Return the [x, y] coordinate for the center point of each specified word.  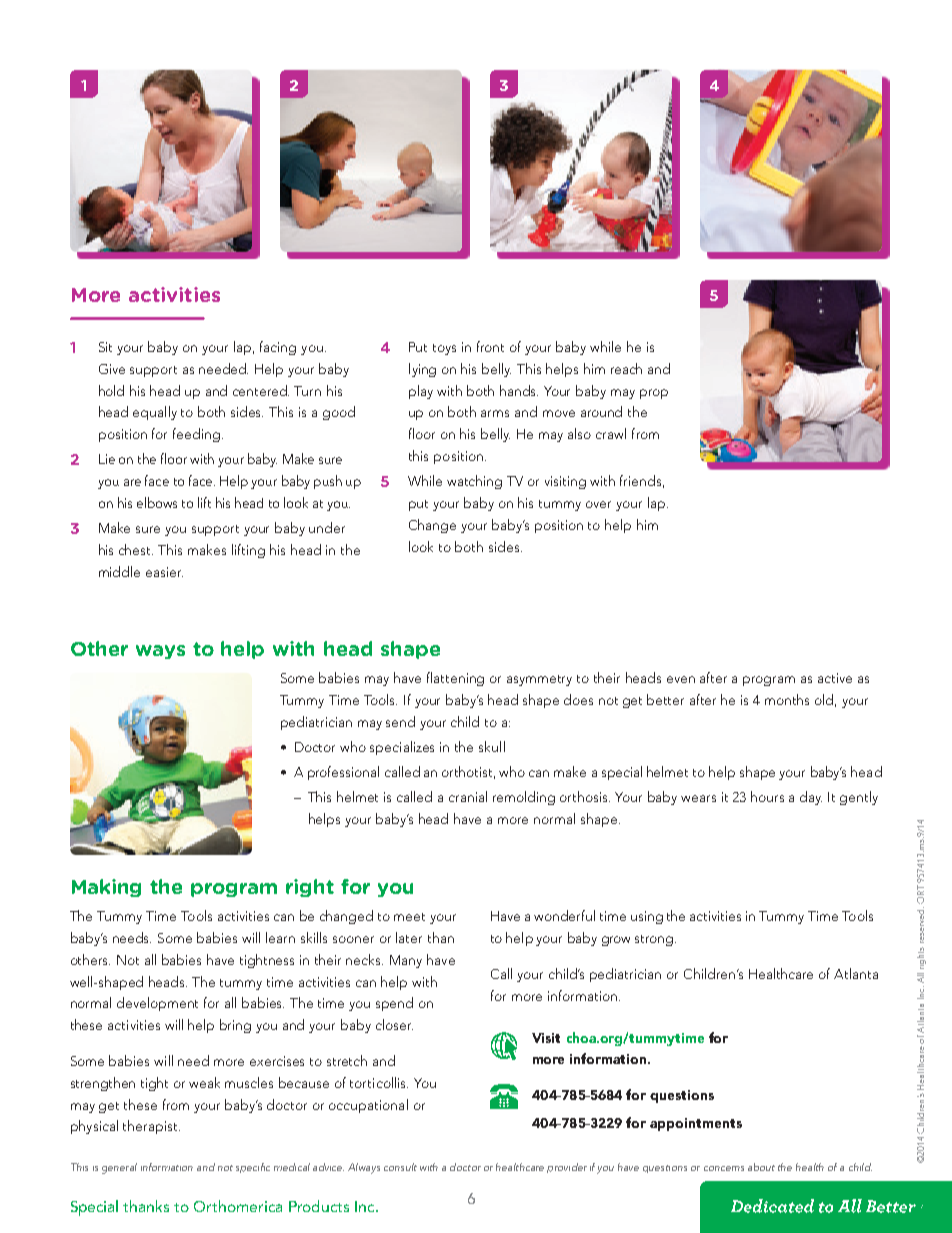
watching [474, 482]
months [787, 699]
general [119, 1168]
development [157, 1004]
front [490, 346]
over [598, 504]
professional [343, 773]
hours [767, 796]
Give [112, 369]
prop [654, 394]
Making [106, 888]
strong [654, 940]
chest [136, 549]
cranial [468, 796]
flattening [455, 679]
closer [394, 1024]
